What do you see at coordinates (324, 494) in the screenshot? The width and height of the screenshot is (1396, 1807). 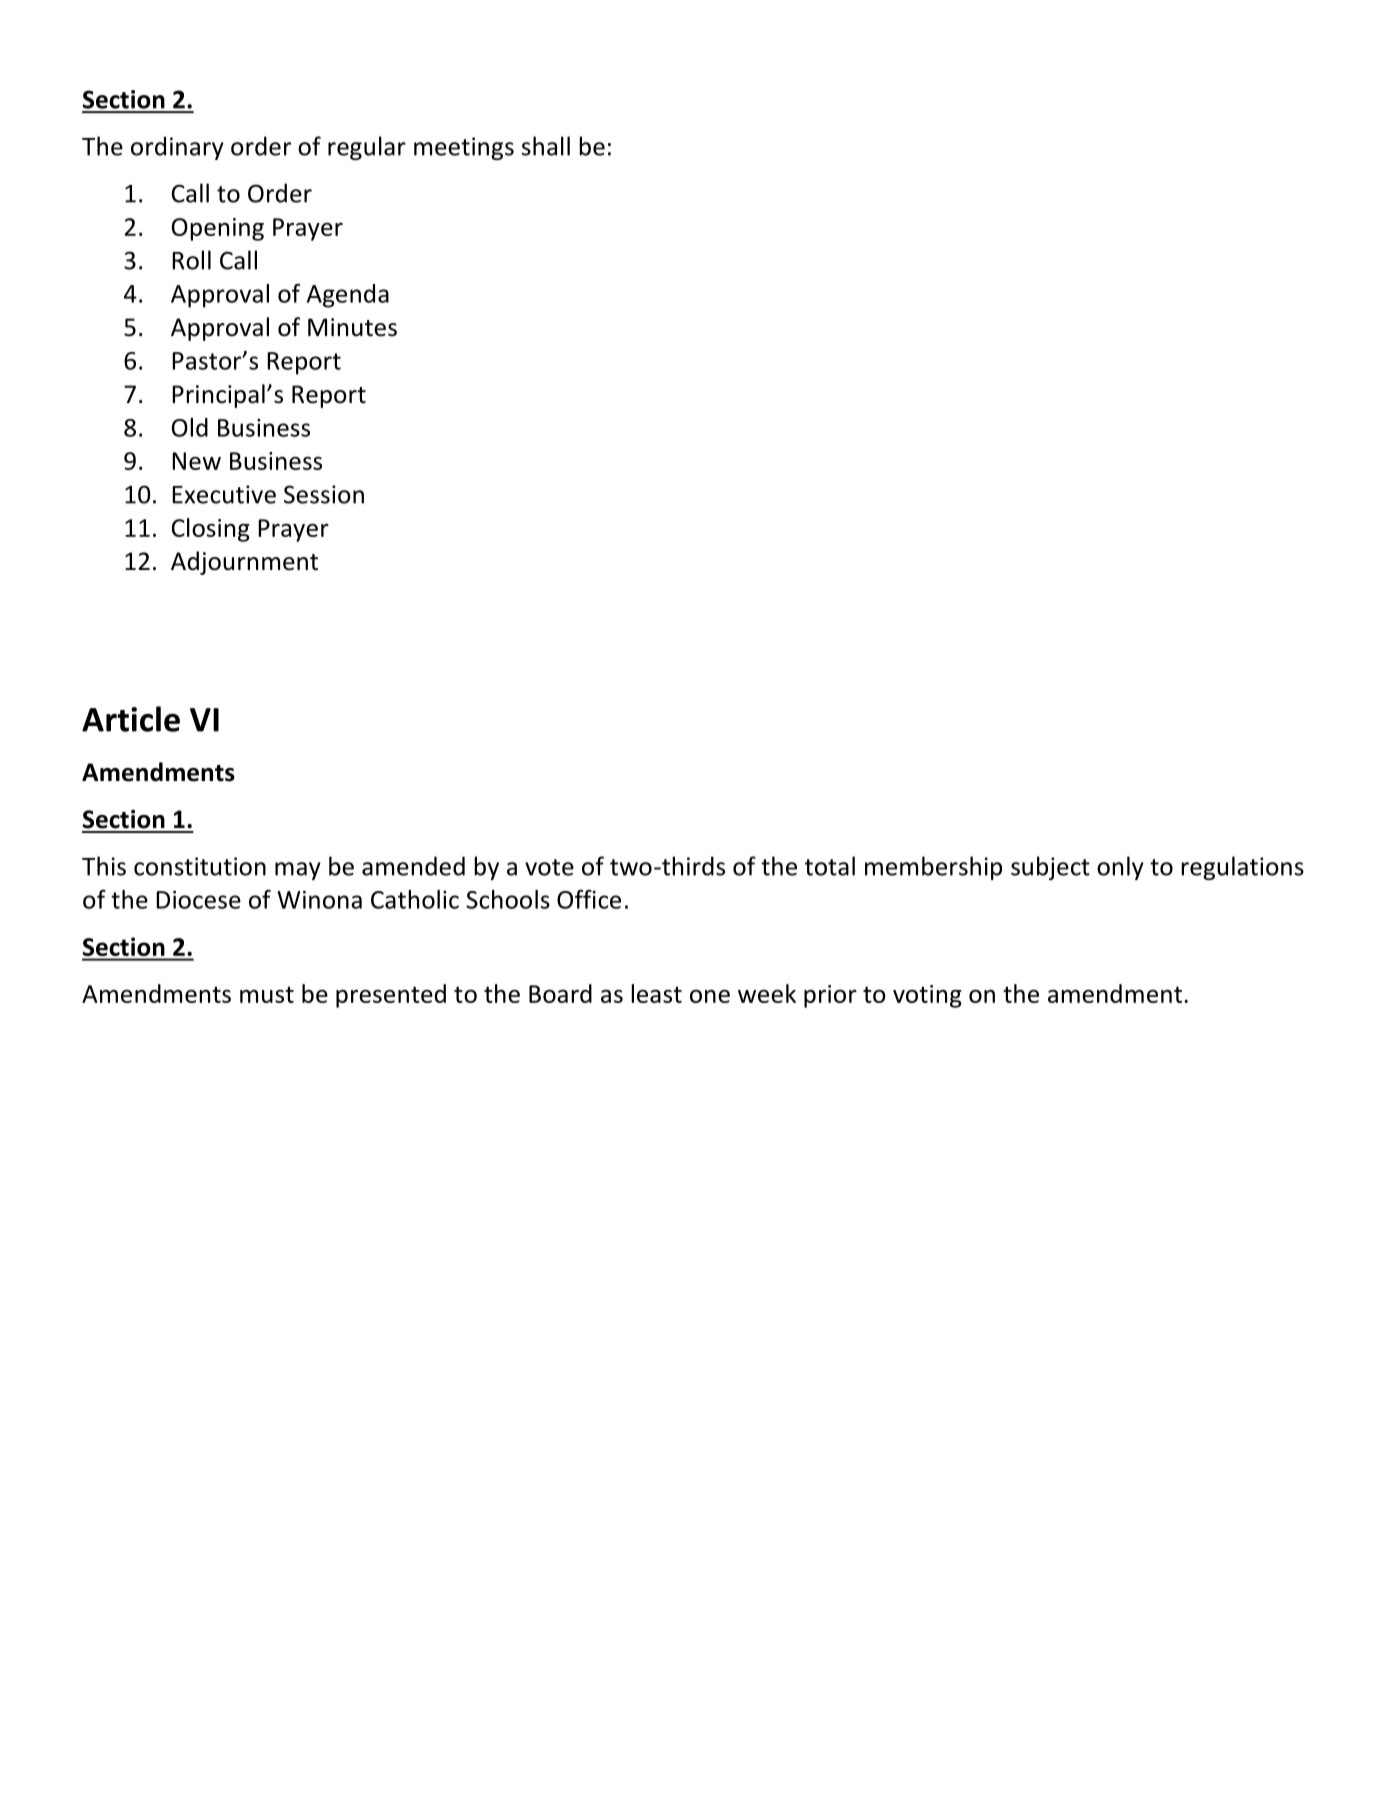 I see `Session` at bounding box center [324, 494].
